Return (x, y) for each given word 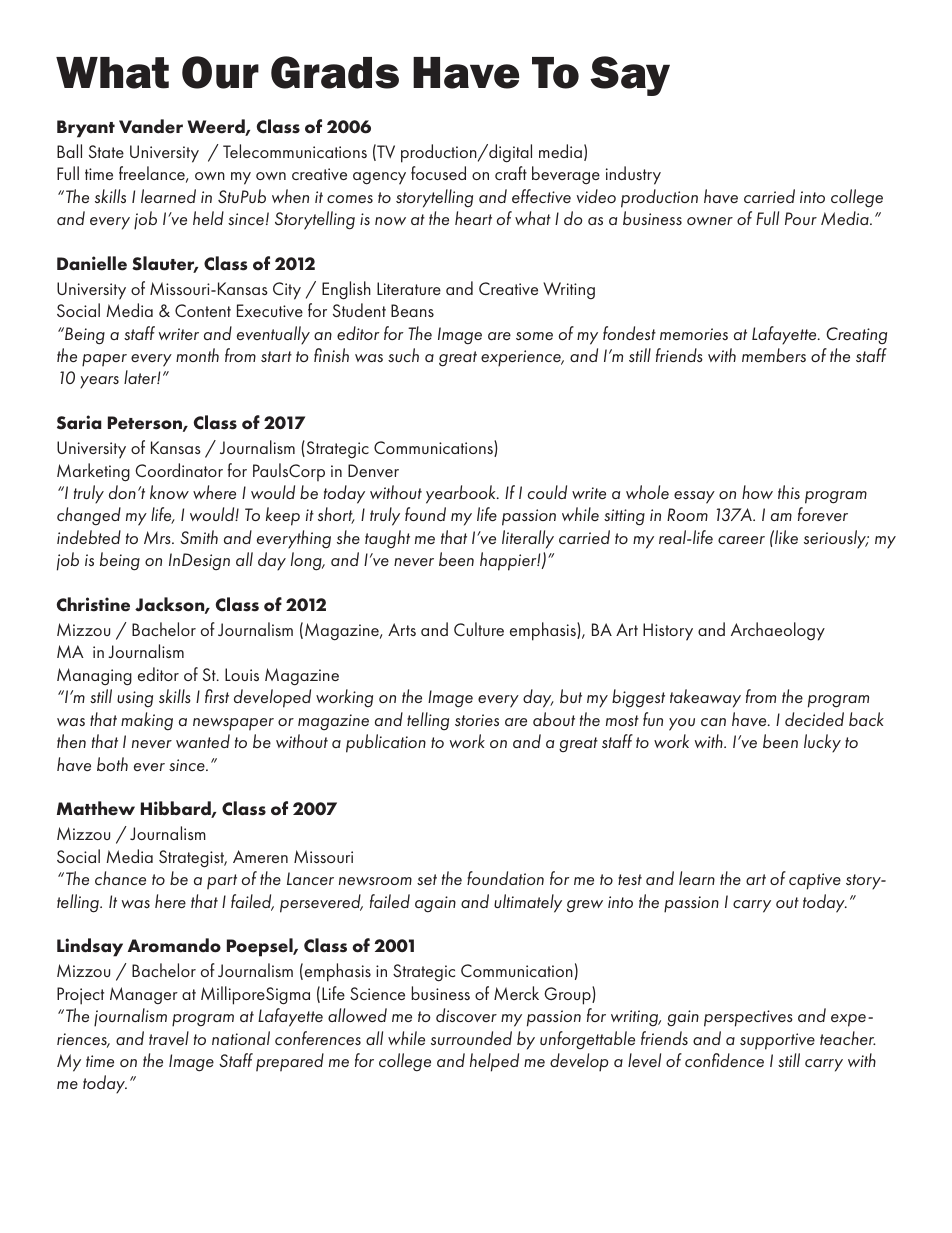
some (534, 336)
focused (438, 173)
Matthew (96, 808)
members (774, 355)
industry (633, 175)
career (741, 540)
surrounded (471, 1038)
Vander (151, 126)
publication (386, 743)
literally (528, 539)
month (197, 355)
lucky (822, 743)
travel (169, 1038)
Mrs (158, 537)
